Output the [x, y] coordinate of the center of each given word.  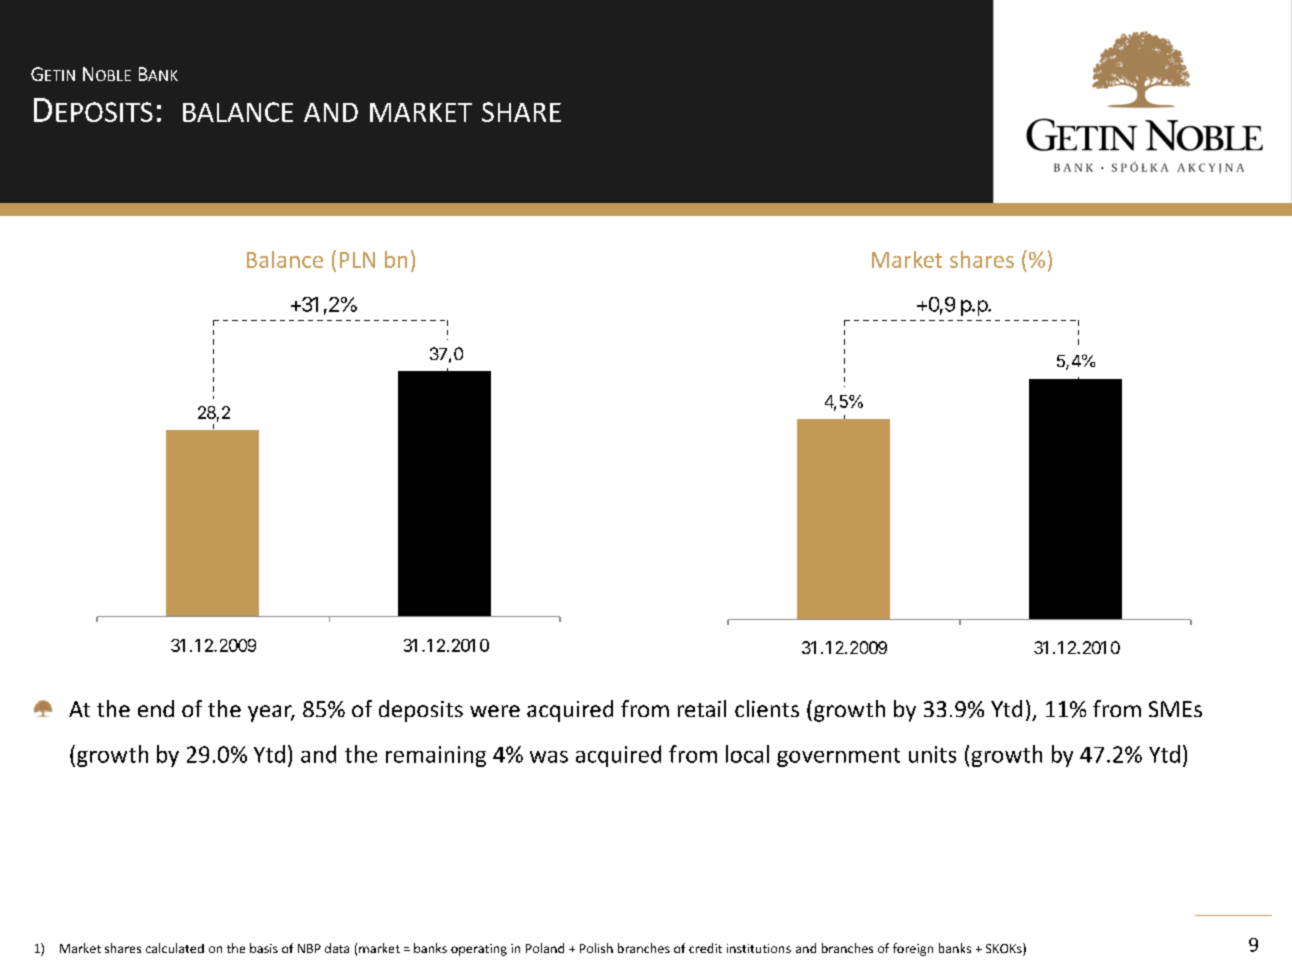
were [495, 711]
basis [264, 948]
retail [702, 708]
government [838, 757]
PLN [357, 260]
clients [767, 708]
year [271, 713]
